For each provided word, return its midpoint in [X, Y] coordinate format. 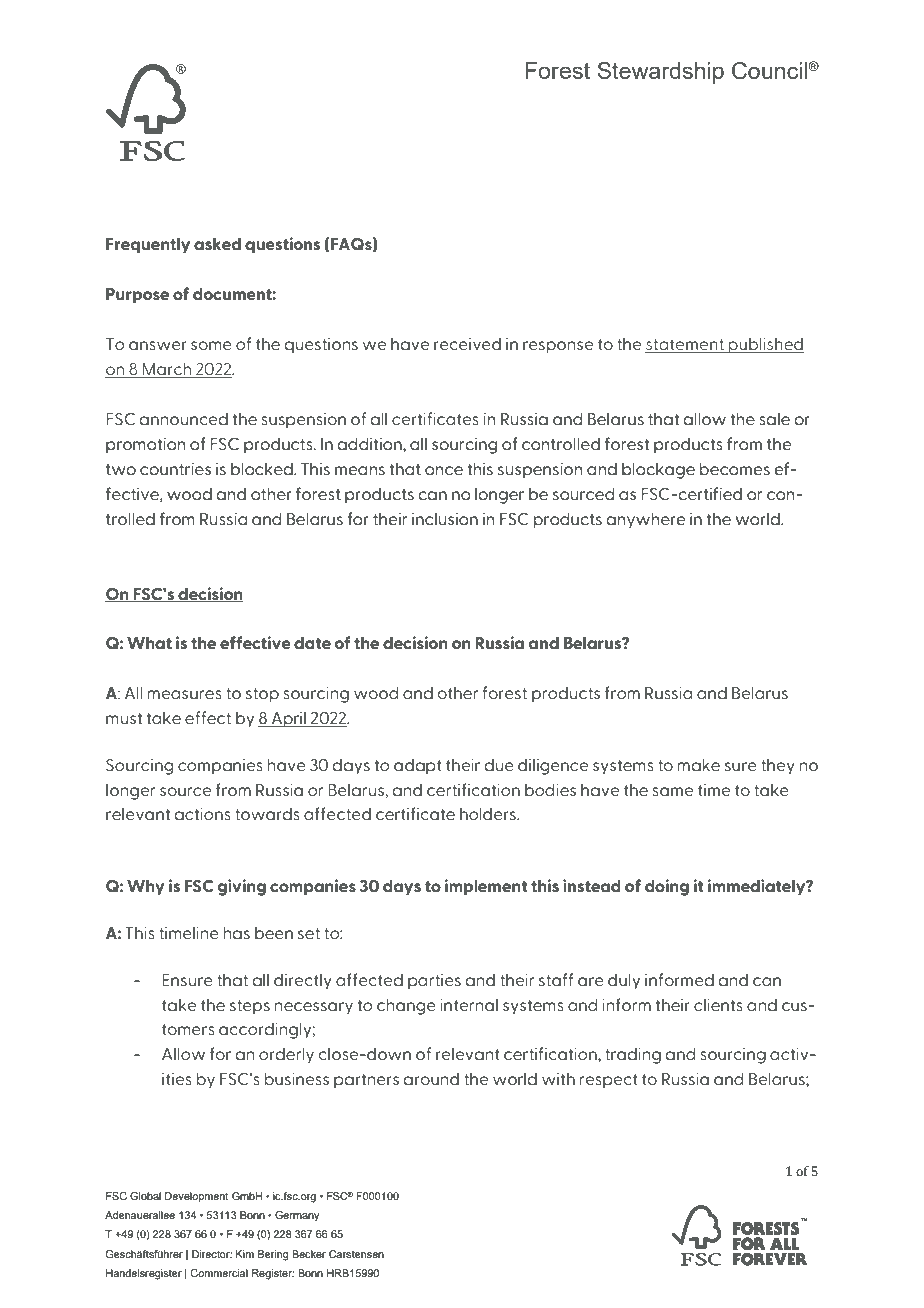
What [149, 642]
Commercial [219, 1273]
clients [718, 1005]
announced [184, 419]
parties [434, 981]
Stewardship [661, 73]
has [237, 932]
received [467, 344]
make [699, 764]
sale [774, 419]
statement [685, 346]
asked [217, 243]
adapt [418, 766]
